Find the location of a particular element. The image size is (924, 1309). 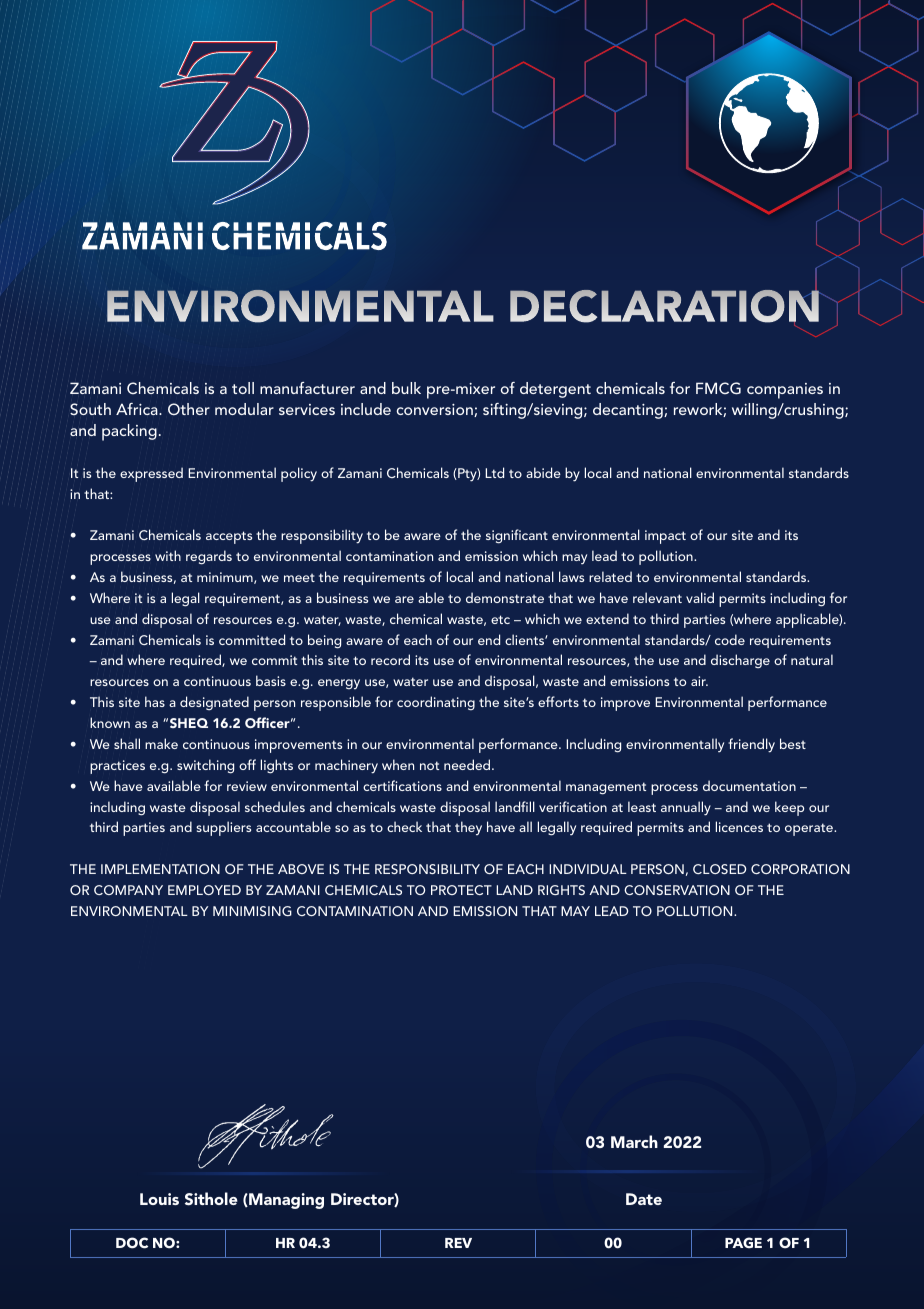

minimum is located at coordinates (226, 578).
